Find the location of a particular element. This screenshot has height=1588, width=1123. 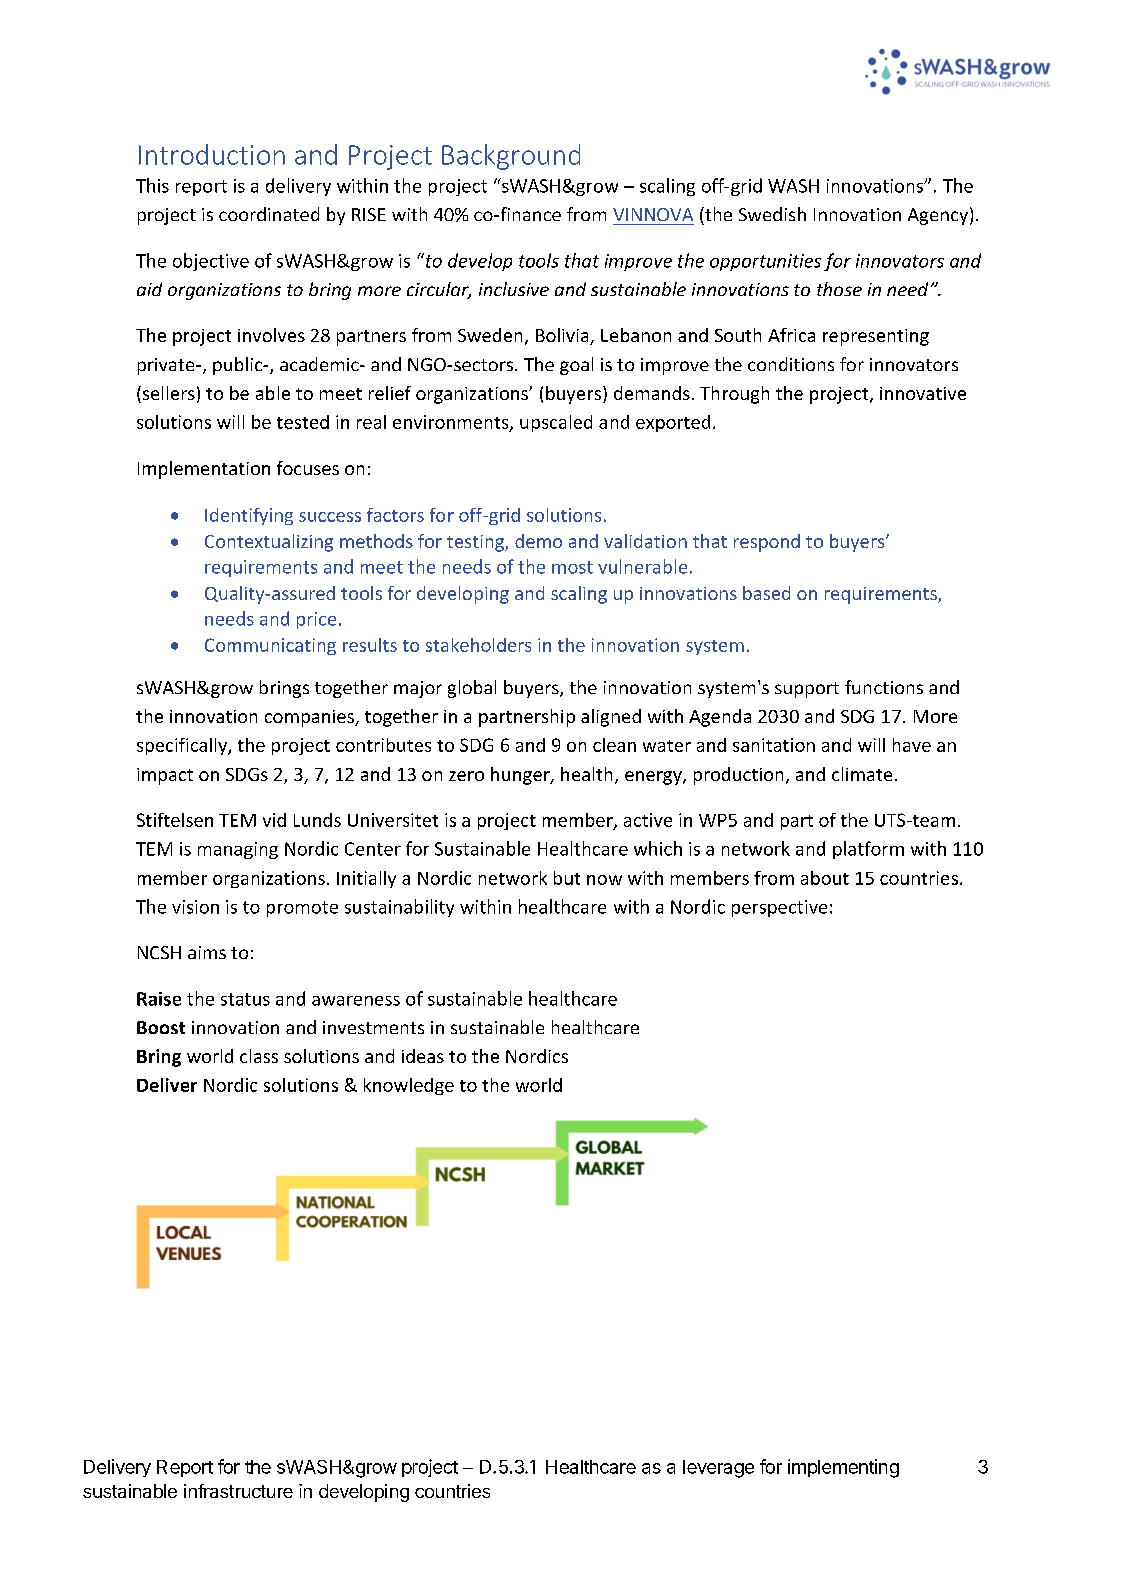

coordinated is located at coordinates (269, 214).
